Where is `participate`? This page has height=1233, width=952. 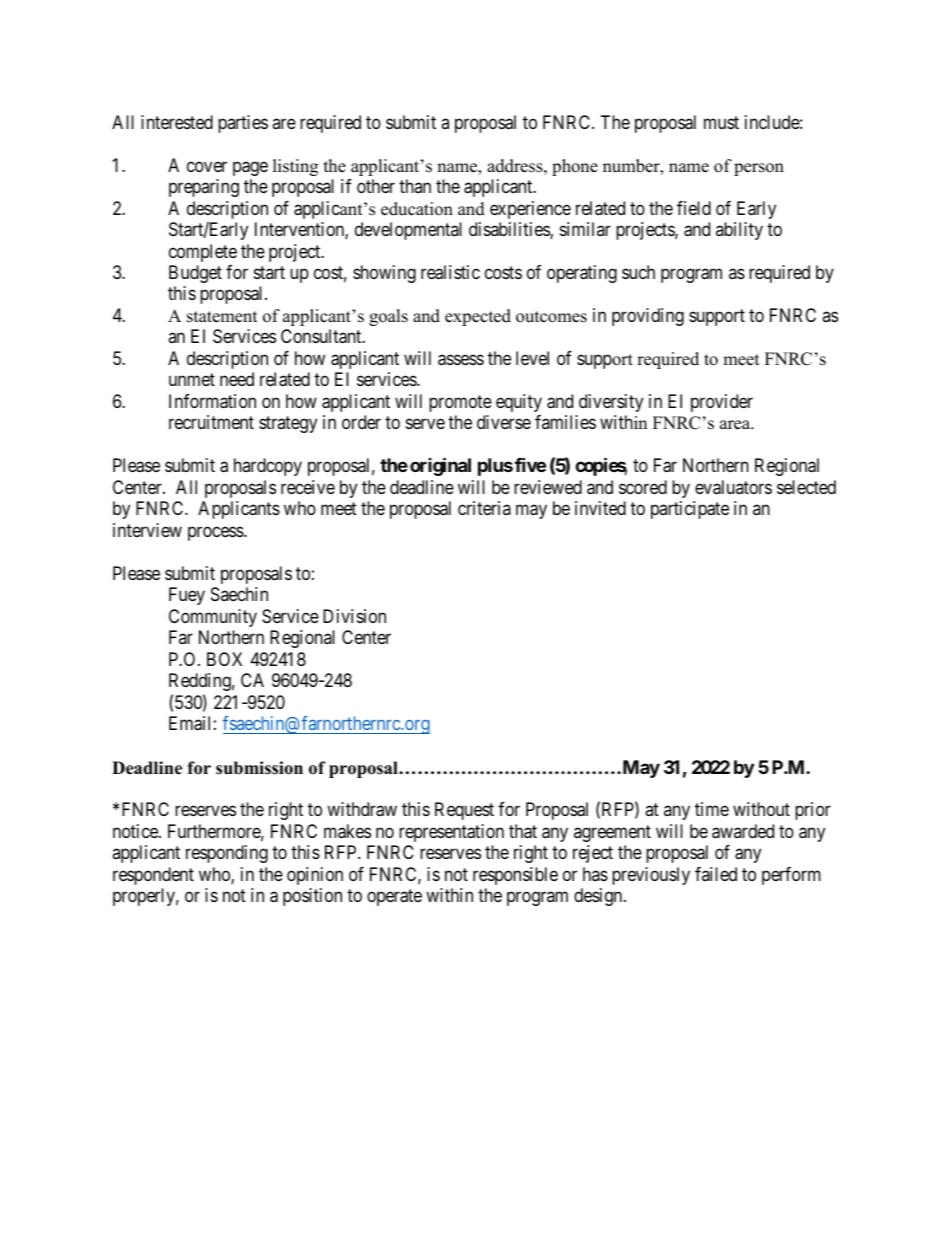
participate is located at coordinates (690, 510).
